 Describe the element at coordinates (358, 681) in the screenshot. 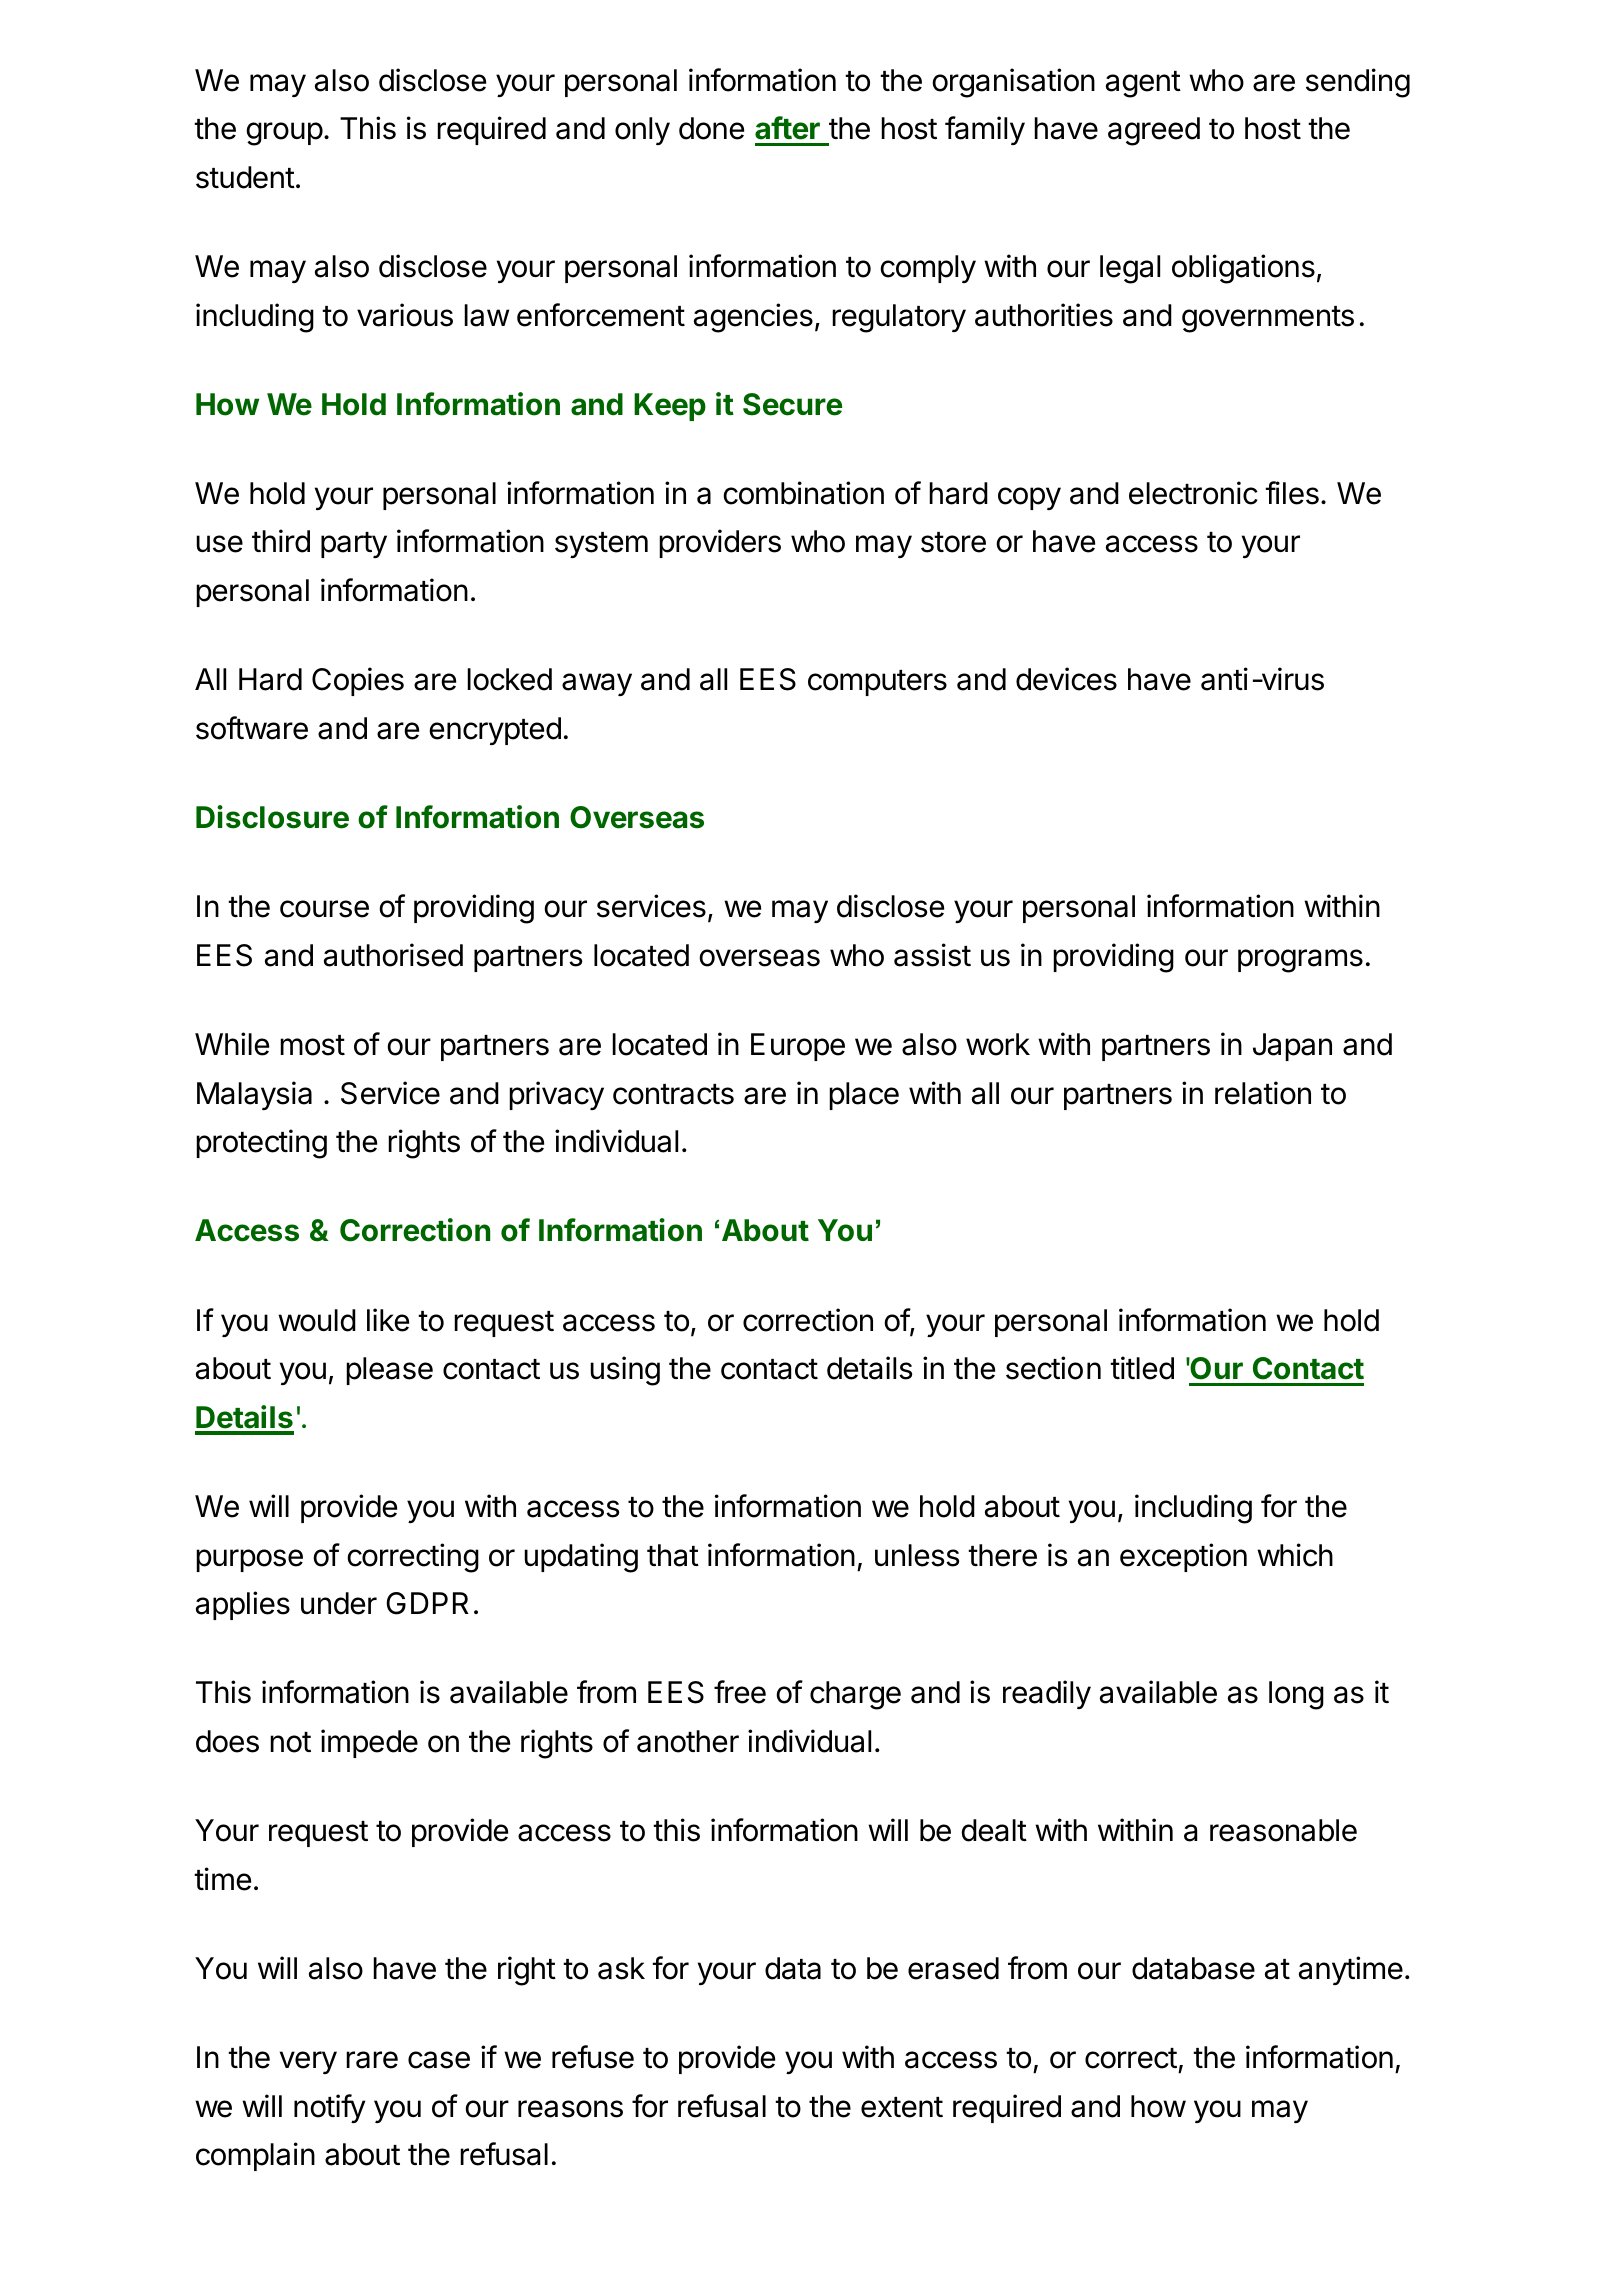

I see `Copies` at that location.
